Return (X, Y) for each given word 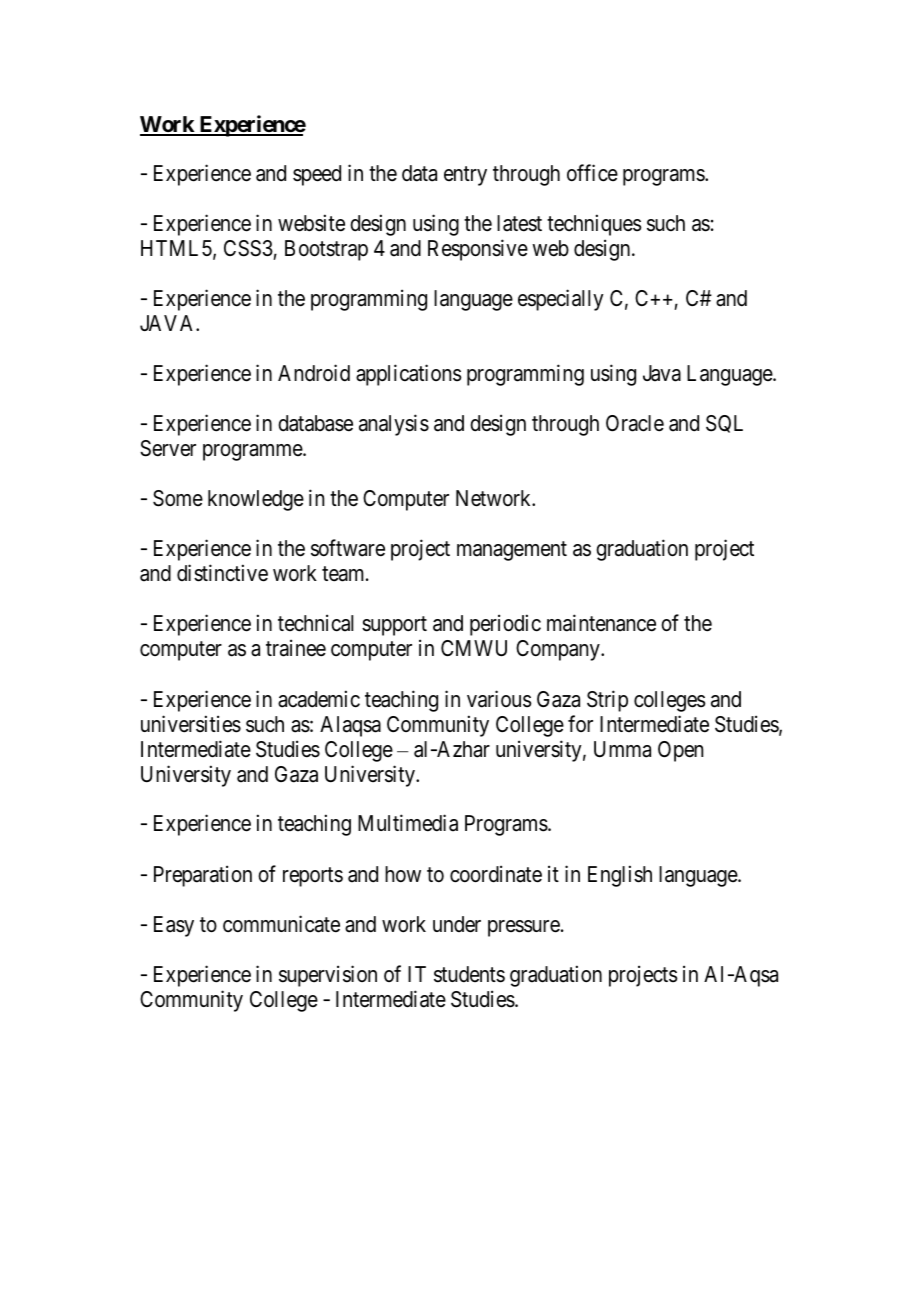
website (311, 223)
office (592, 173)
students (469, 974)
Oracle (635, 423)
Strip (607, 701)
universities (191, 724)
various (499, 699)
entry (465, 176)
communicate (281, 924)
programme (253, 452)
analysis (394, 425)
